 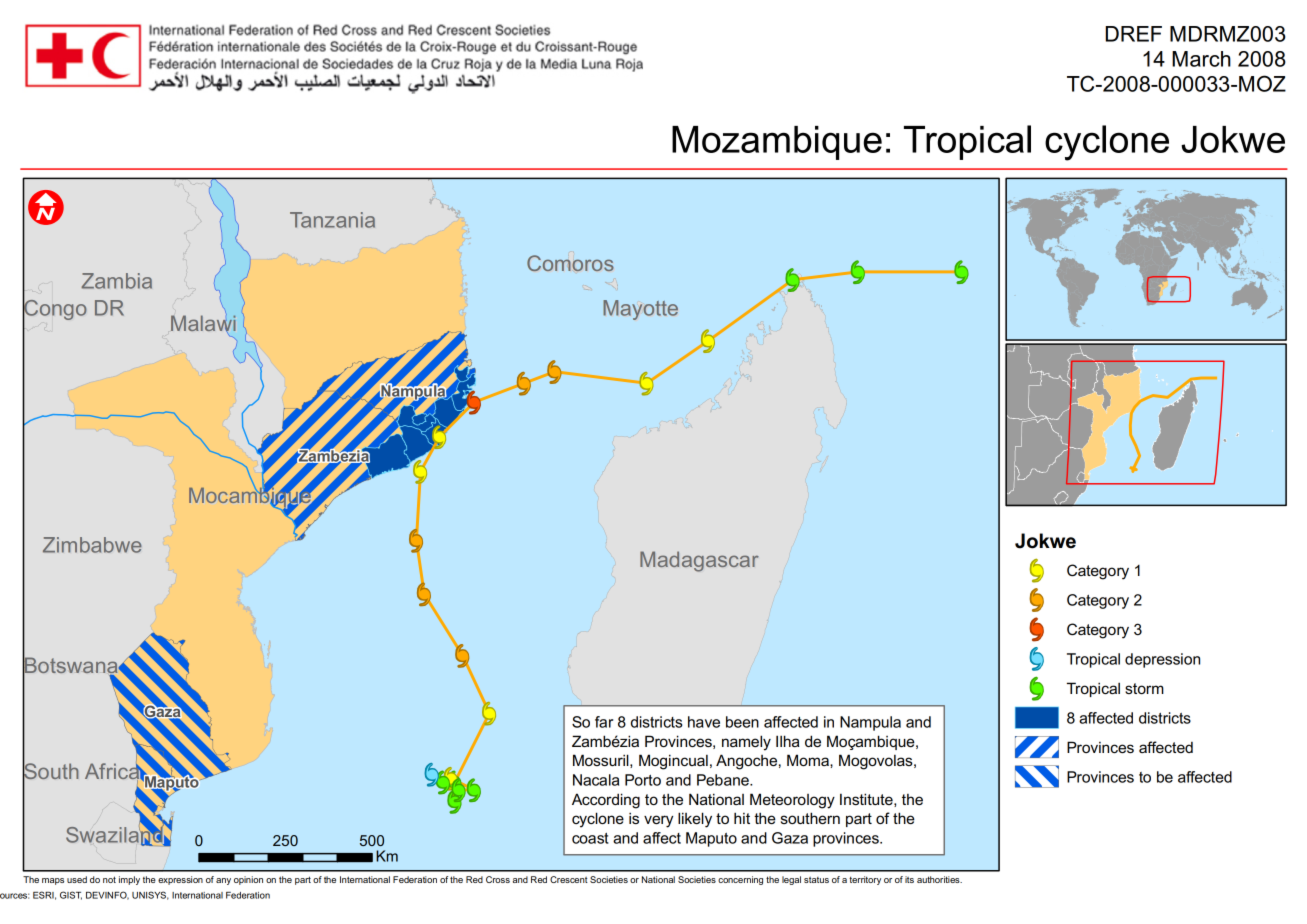 I want to click on Crescent, so click(x=569, y=879).
